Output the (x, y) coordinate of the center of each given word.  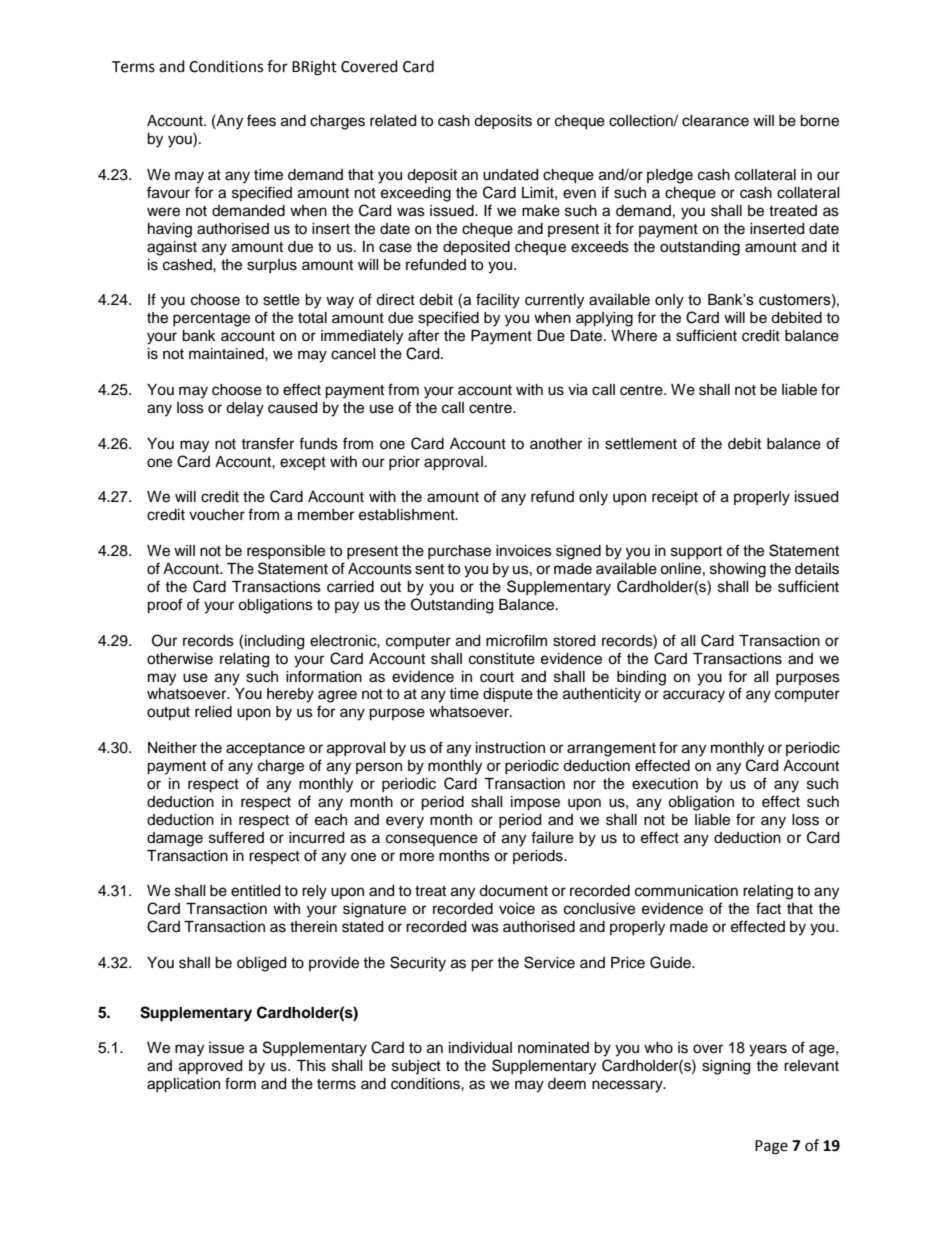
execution (665, 784)
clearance (715, 121)
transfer (267, 443)
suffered (236, 837)
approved (210, 1067)
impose (535, 803)
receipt (675, 498)
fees (261, 120)
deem (567, 1084)
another (556, 444)
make (541, 211)
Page (771, 1147)
